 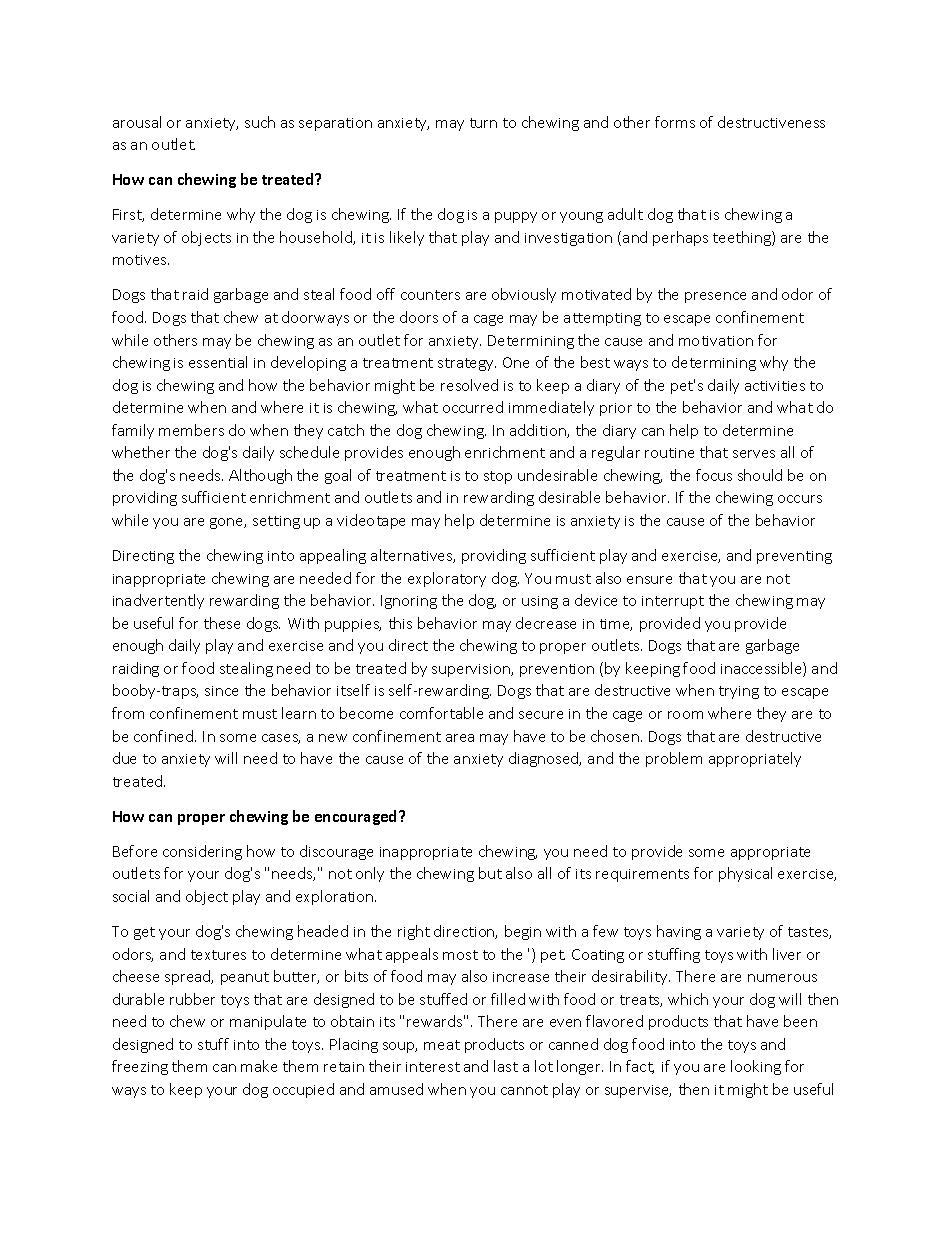 I want to click on trying, so click(x=739, y=692).
